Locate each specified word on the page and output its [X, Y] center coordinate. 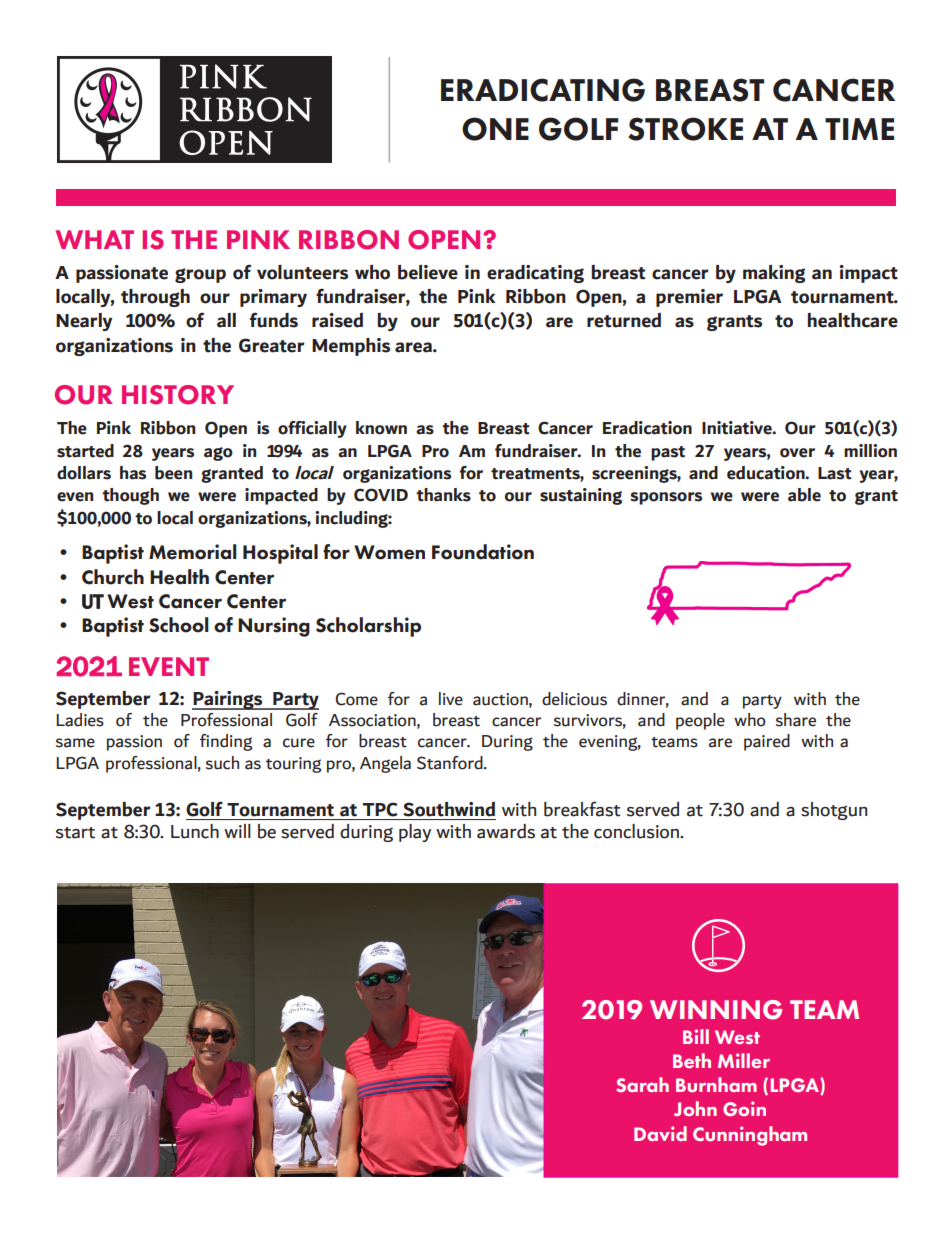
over [797, 453]
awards [506, 831]
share [796, 720]
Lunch [195, 831]
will [237, 831]
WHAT [94, 239]
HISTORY [178, 395]
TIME [859, 129]
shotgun [834, 811]
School [179, 625]
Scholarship [368, 627]
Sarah [642, 1084]
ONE [495, 129]
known [381, 428]
